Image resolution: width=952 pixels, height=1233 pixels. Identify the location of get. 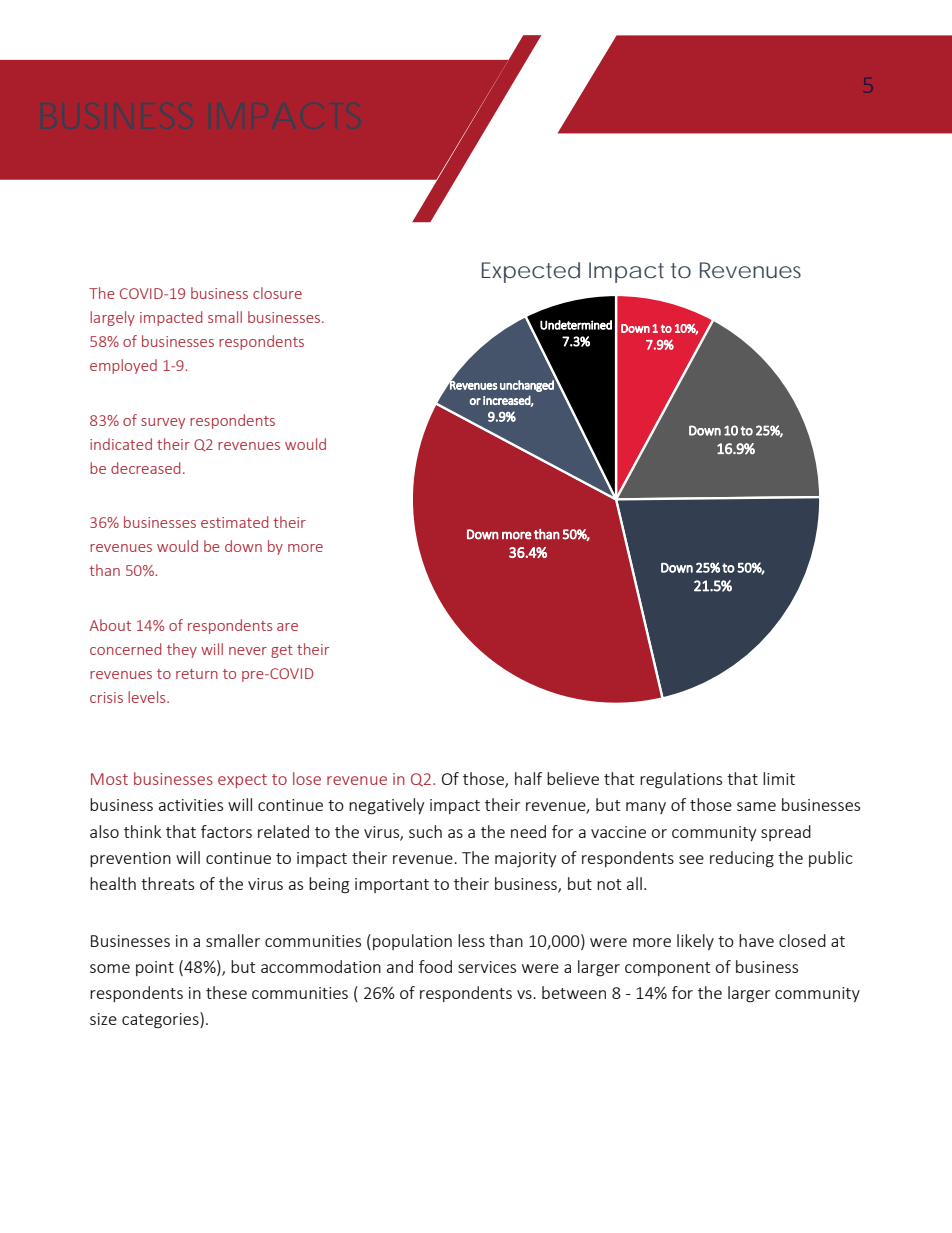
(282, 651).
